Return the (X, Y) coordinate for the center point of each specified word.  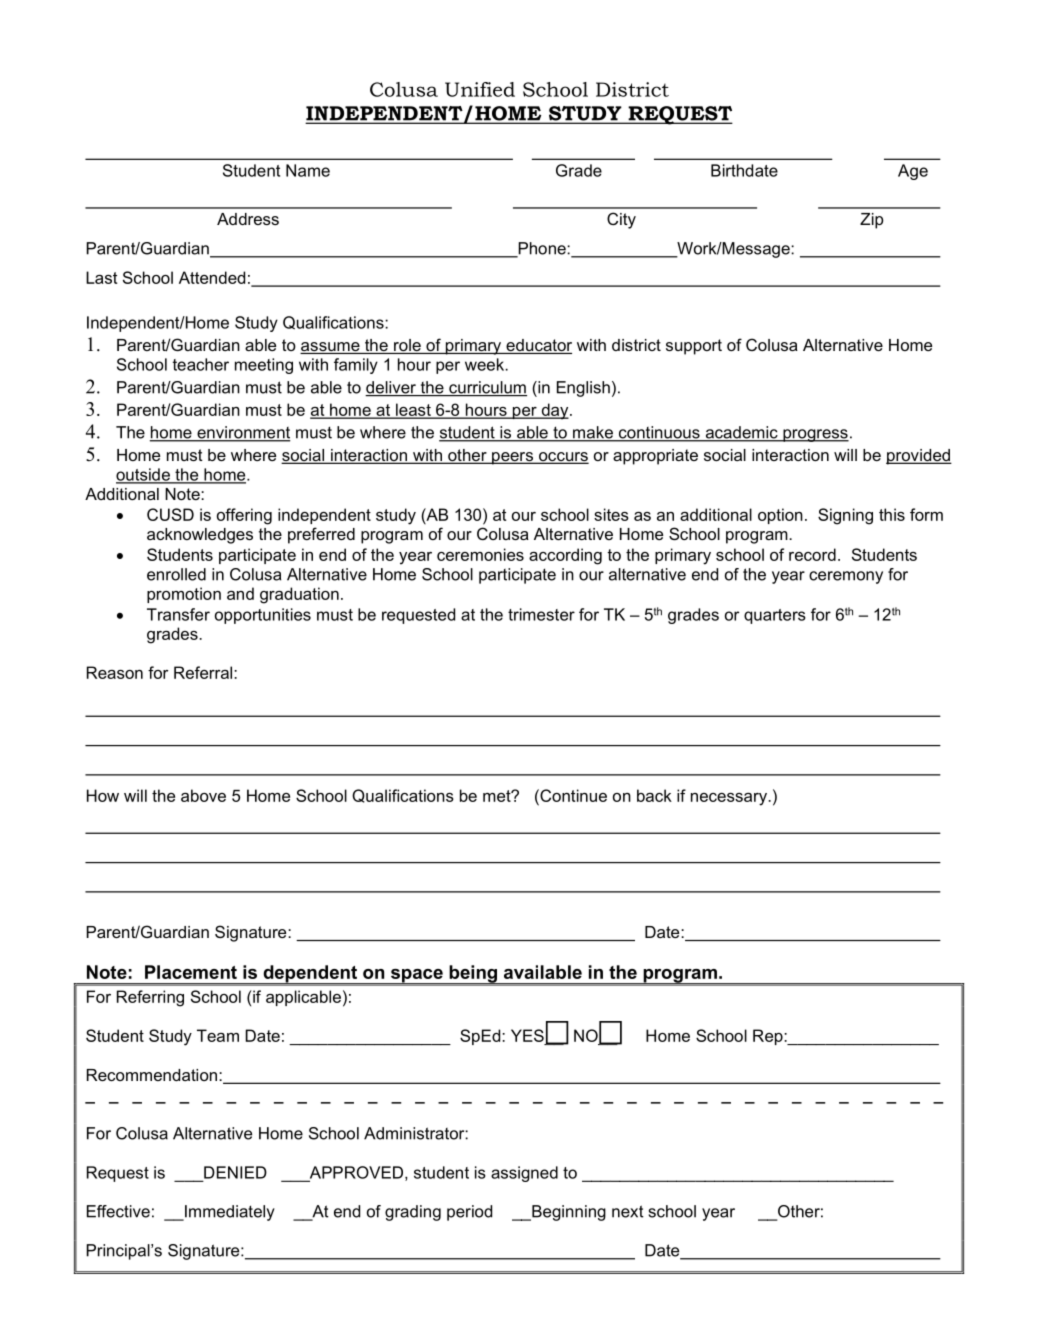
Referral (204, 672)
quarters (775, 616)
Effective (118, 1211)
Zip (872, 221)
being (473, 975)
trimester (541, 614)
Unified (480, 89)
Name (308, 170)
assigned (524, 1174)
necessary (730, 799)
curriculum (487, 388)
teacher (201, 364)
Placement (191, 972)
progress (815, 435)
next (628, 1211)
